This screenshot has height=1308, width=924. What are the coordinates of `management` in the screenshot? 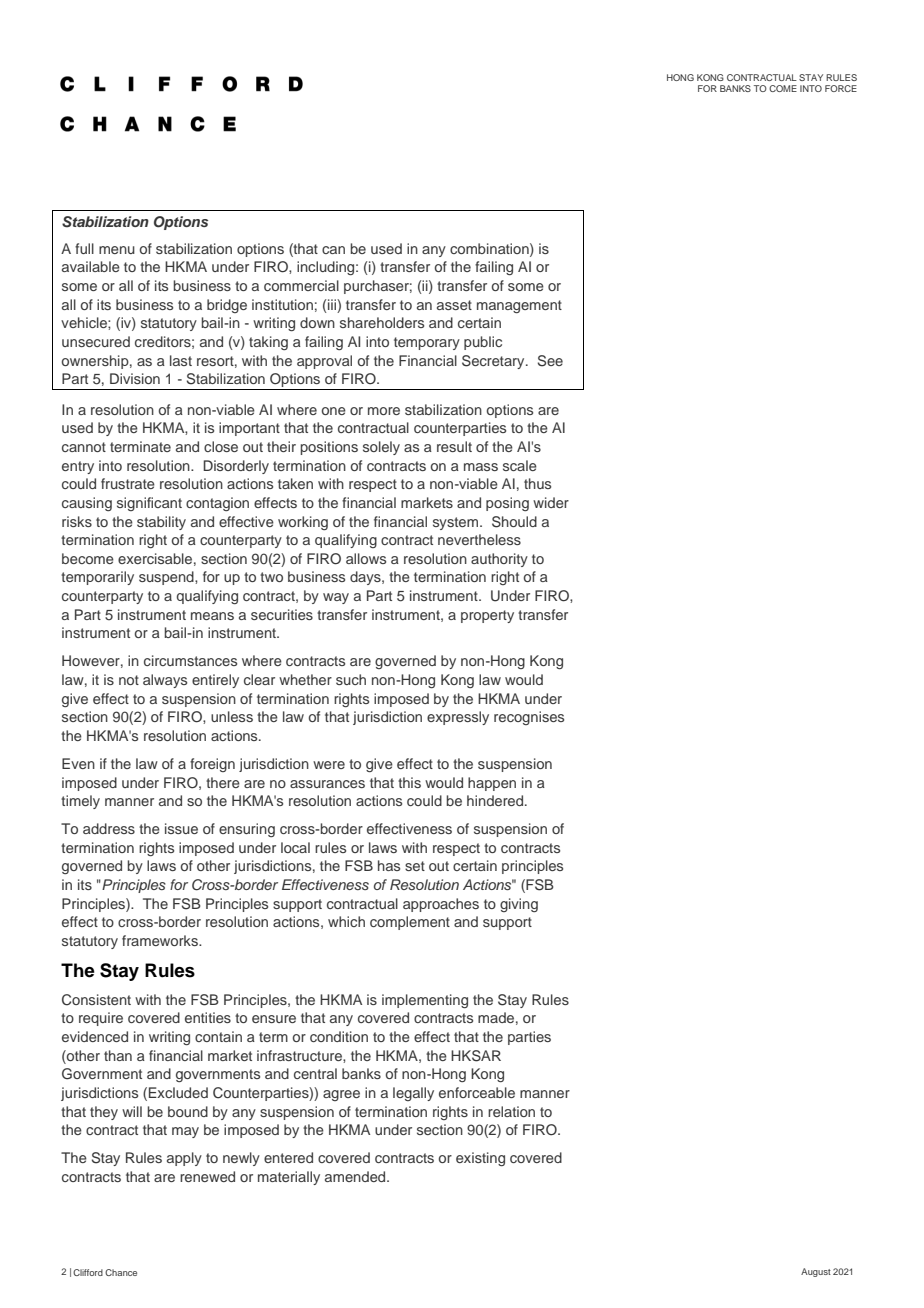 It's located at (519, 306).
